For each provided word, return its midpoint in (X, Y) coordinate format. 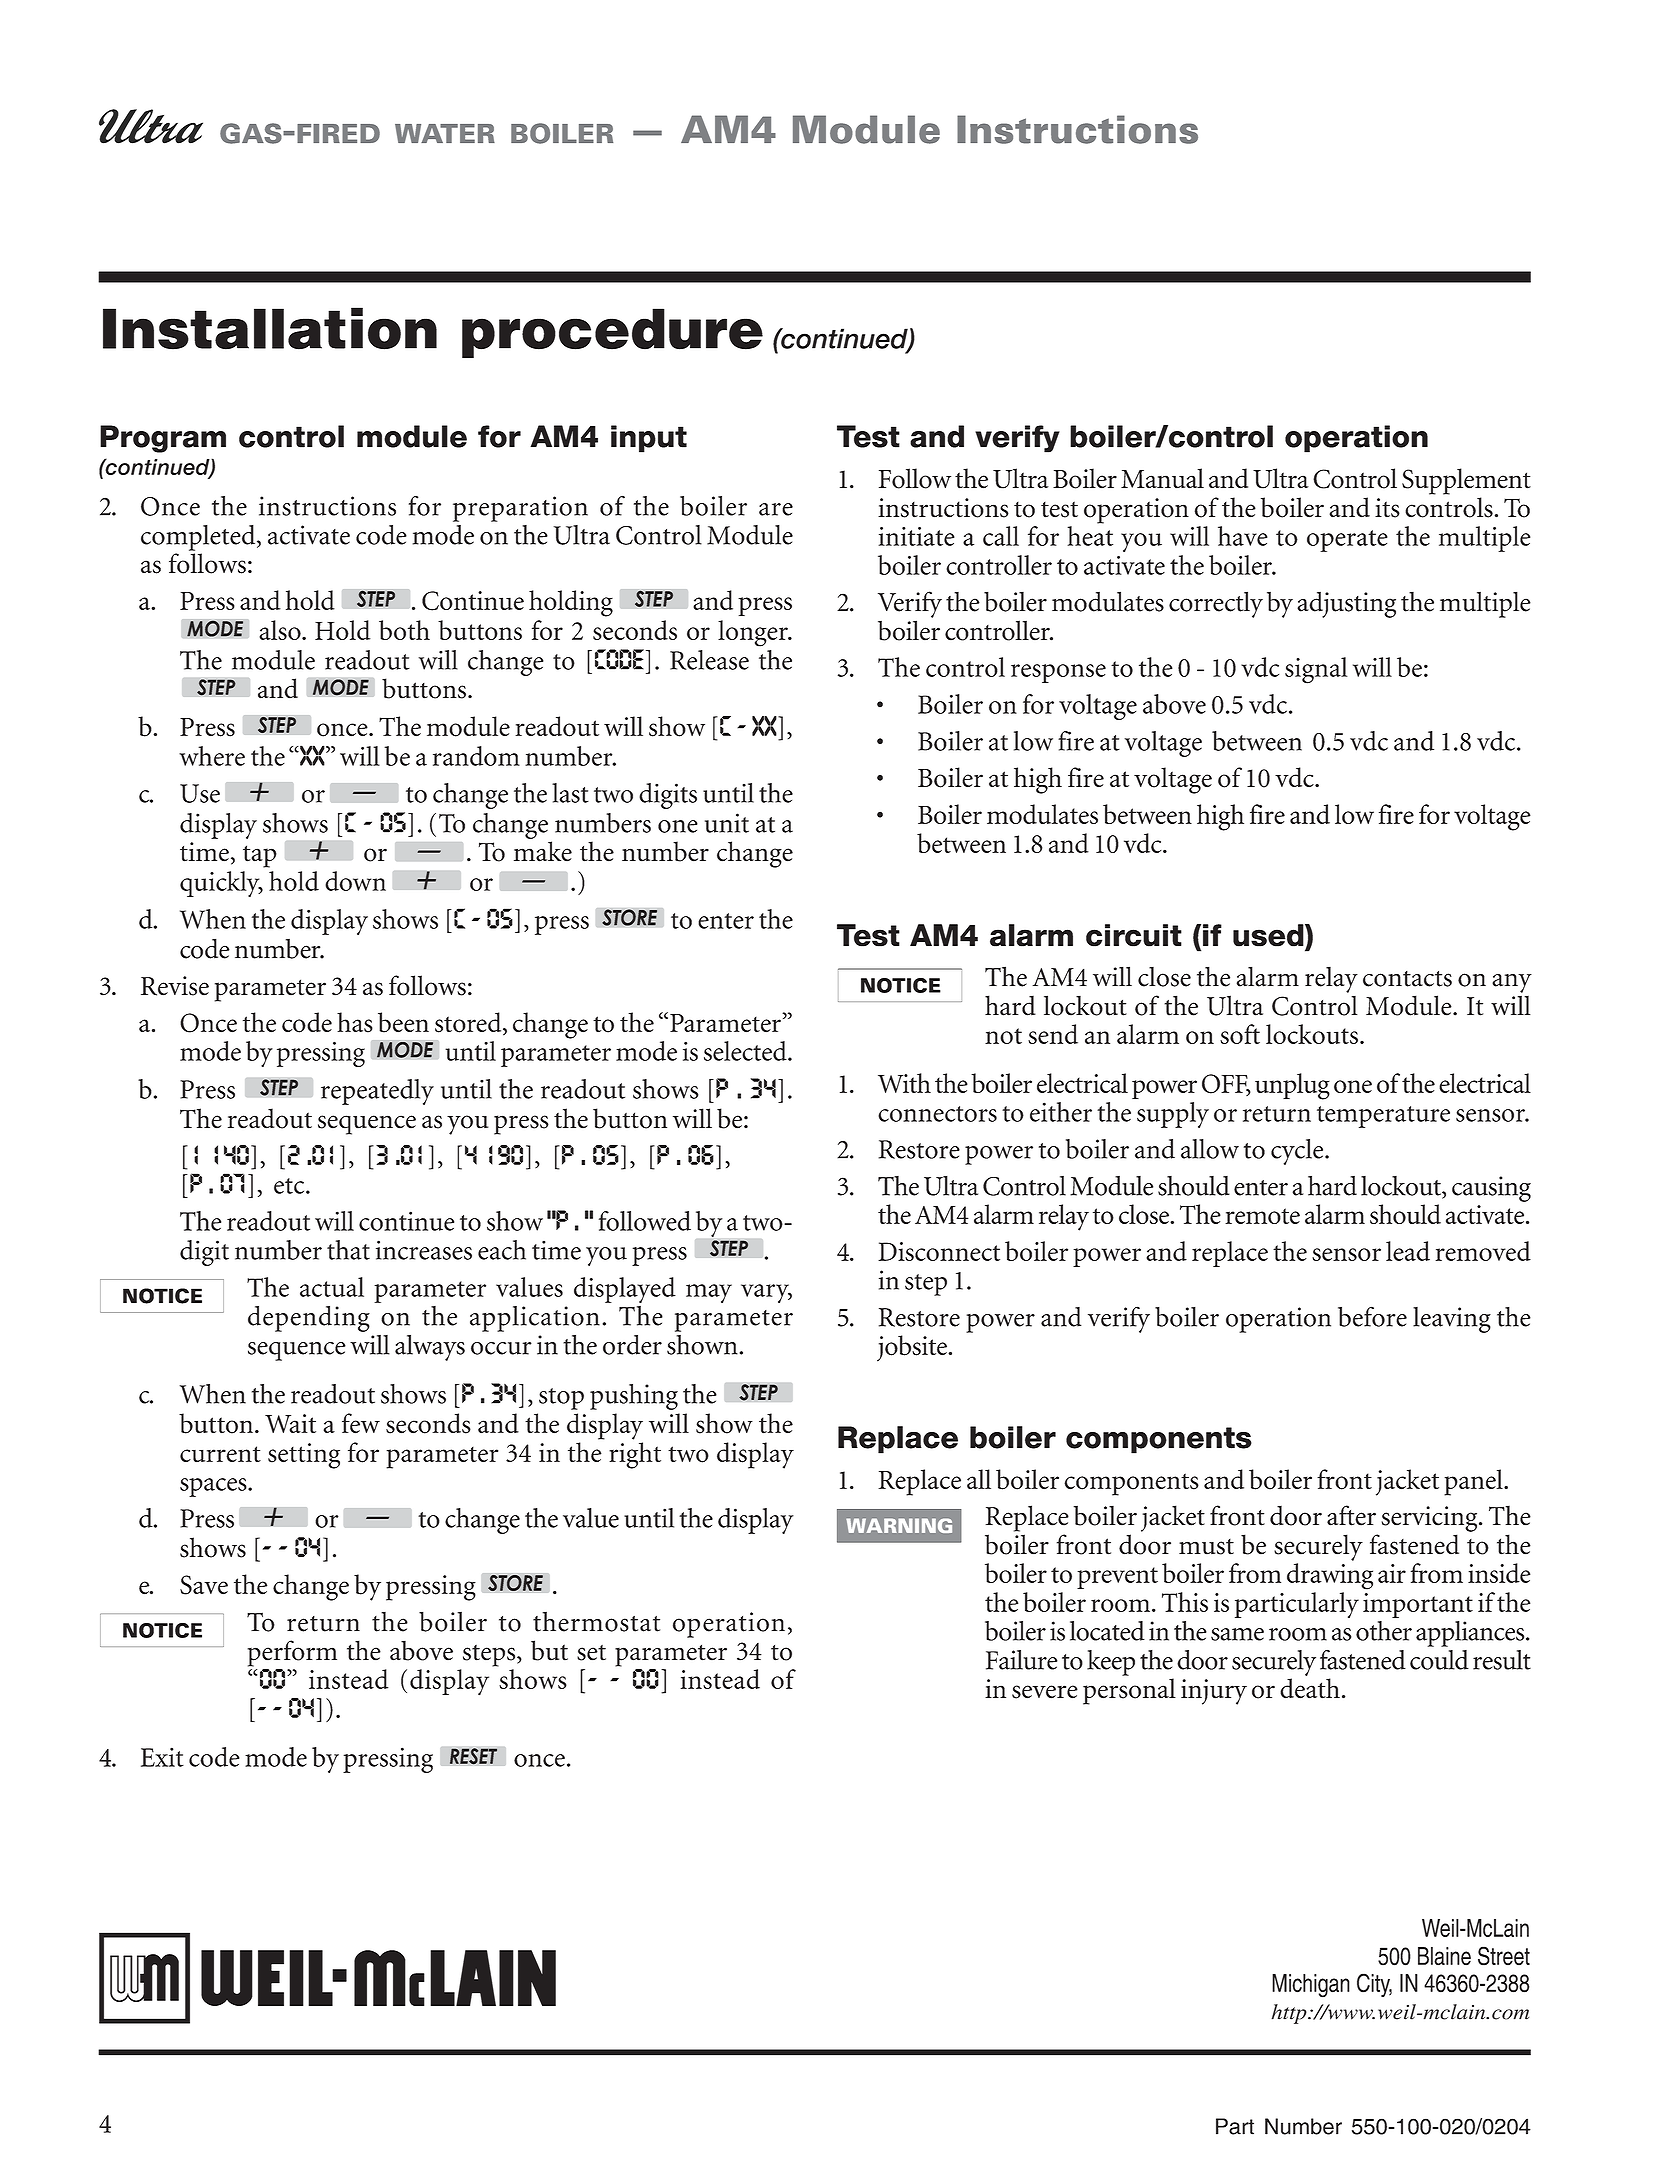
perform (292, 1653)
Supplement (1466, 481)
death (1310, 1688)
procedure (612, 333)
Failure (1022, 1660)
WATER (445, 133)
